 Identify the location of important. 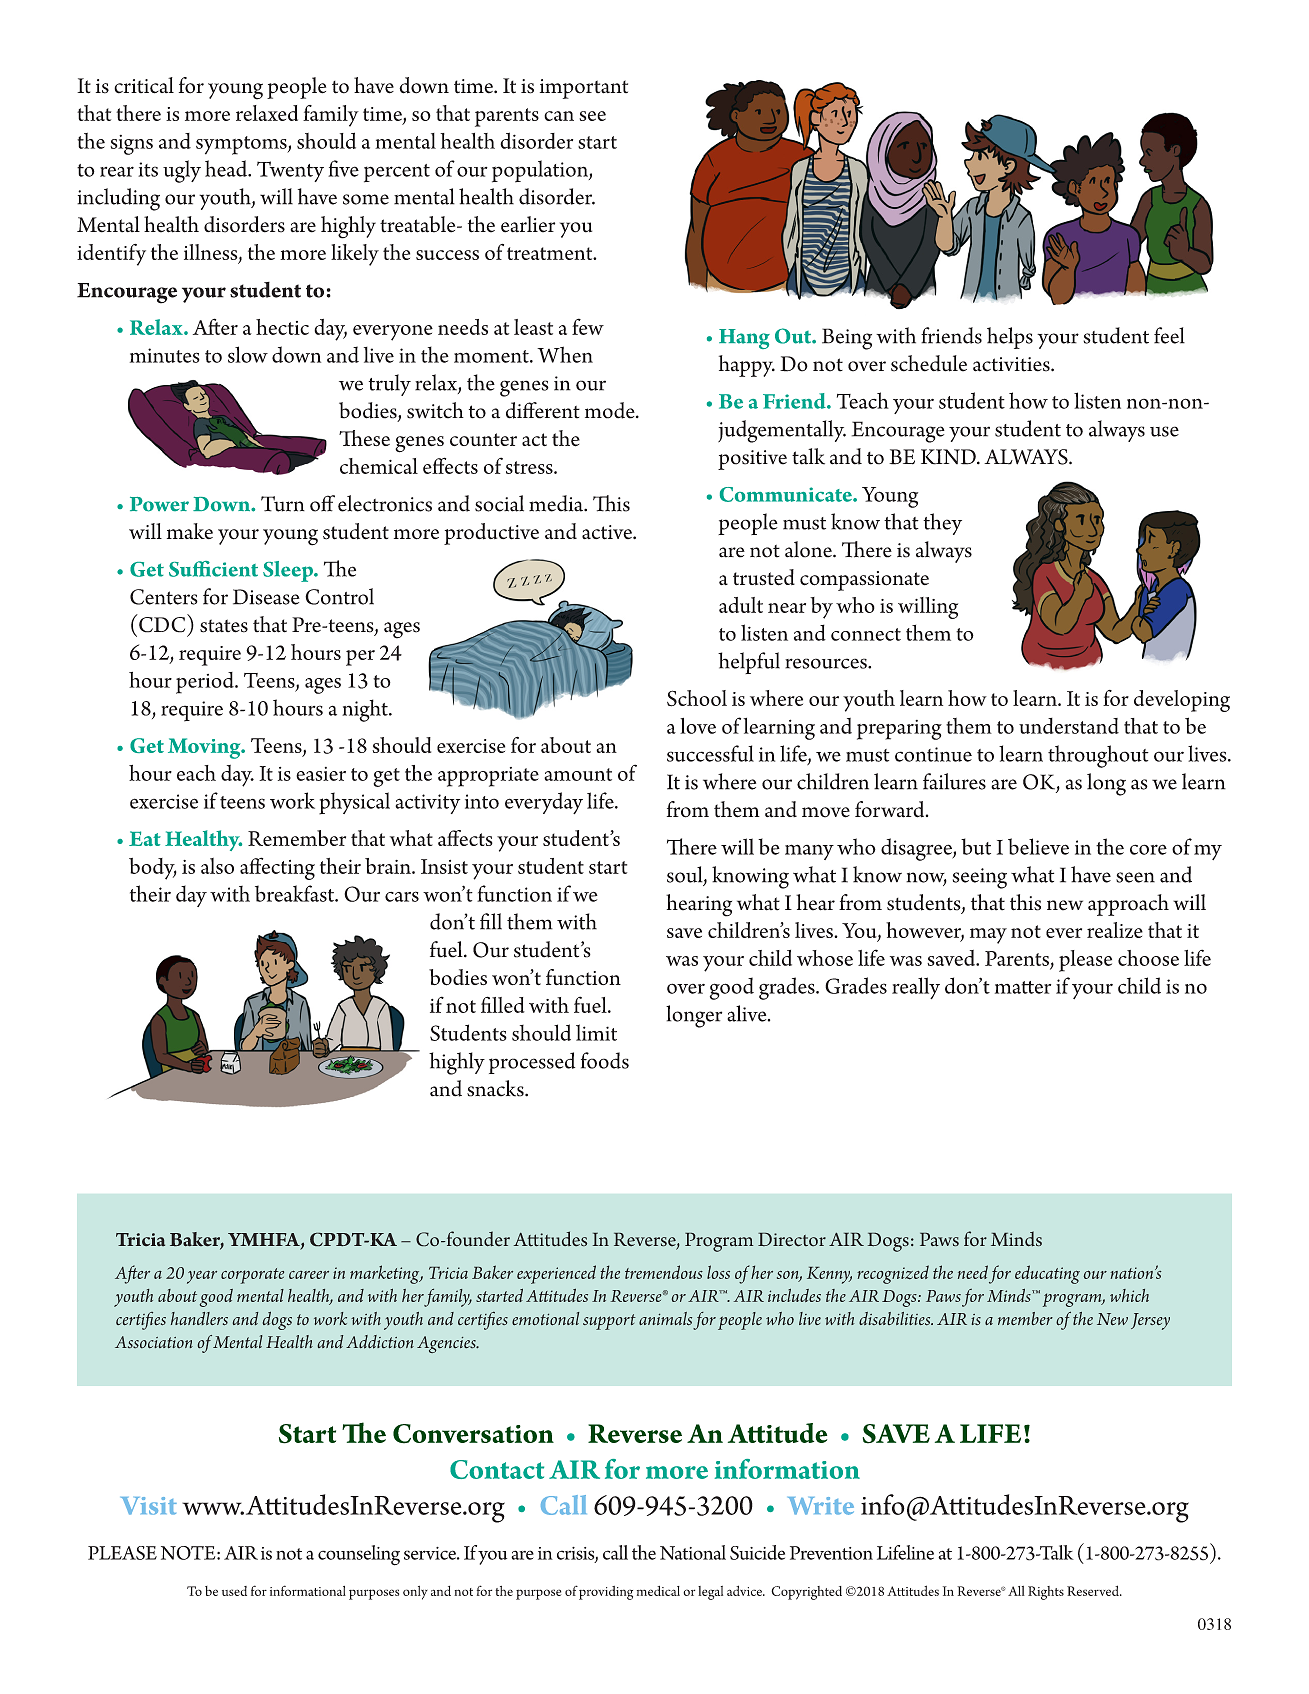
(584, 89).
